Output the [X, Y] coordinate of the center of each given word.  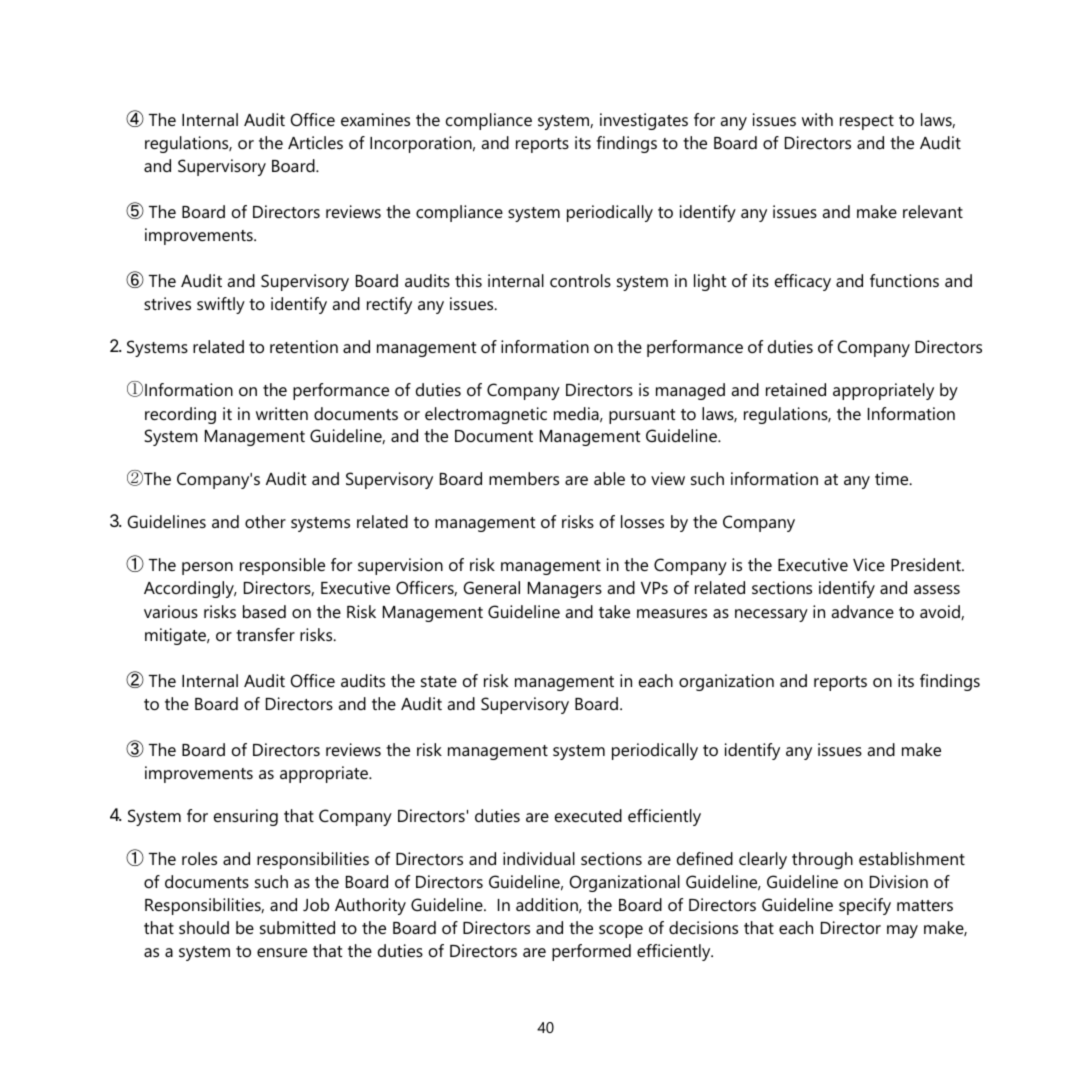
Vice [869, 564]
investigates [644, 121]
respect [867, 122]
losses [642, 521]
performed [591, 952]
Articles [315, 142]
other [265, 521]
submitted [297, 927]
